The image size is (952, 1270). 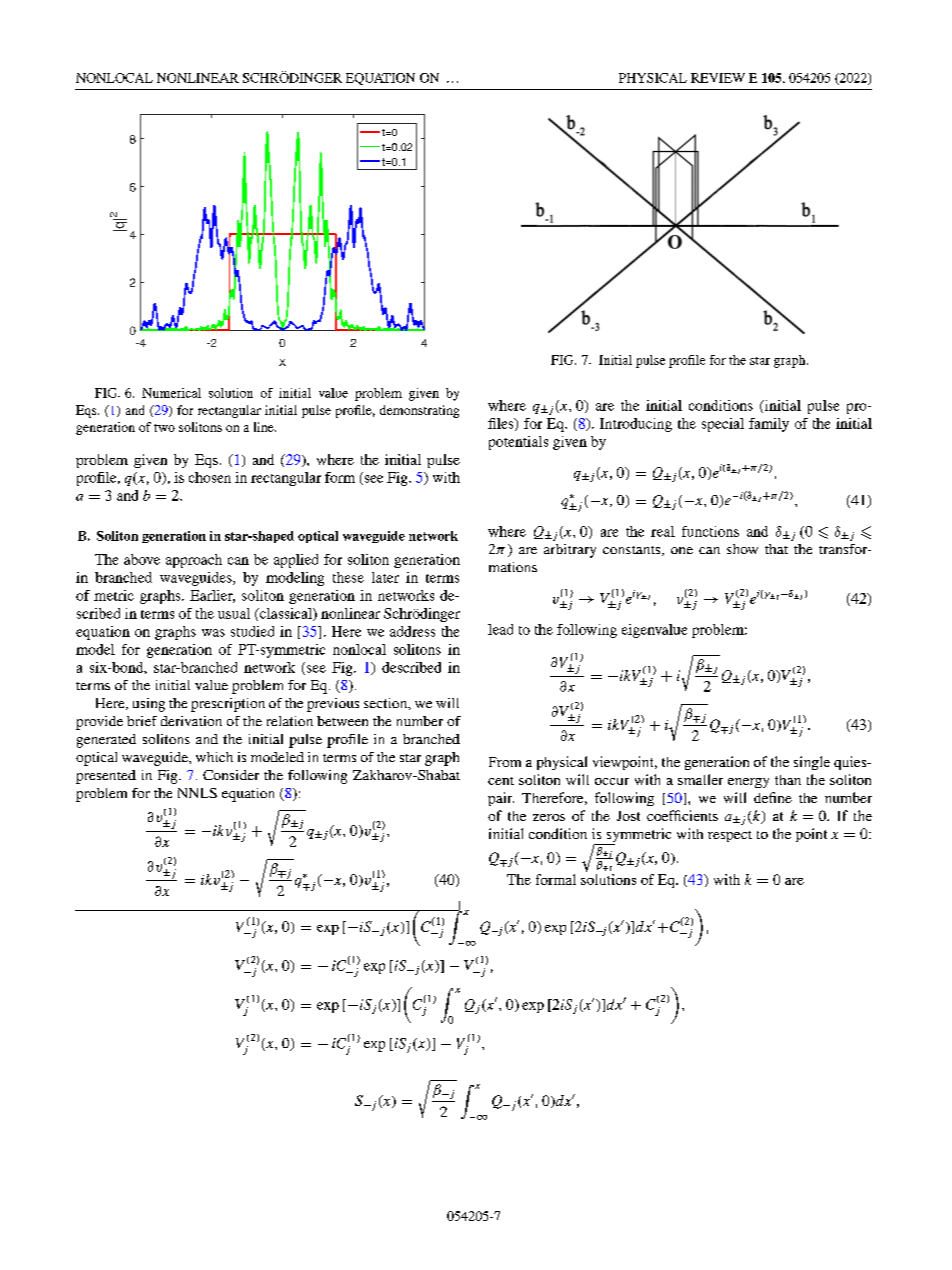 I want to click on Numerical, so click(x=171, y=393).
